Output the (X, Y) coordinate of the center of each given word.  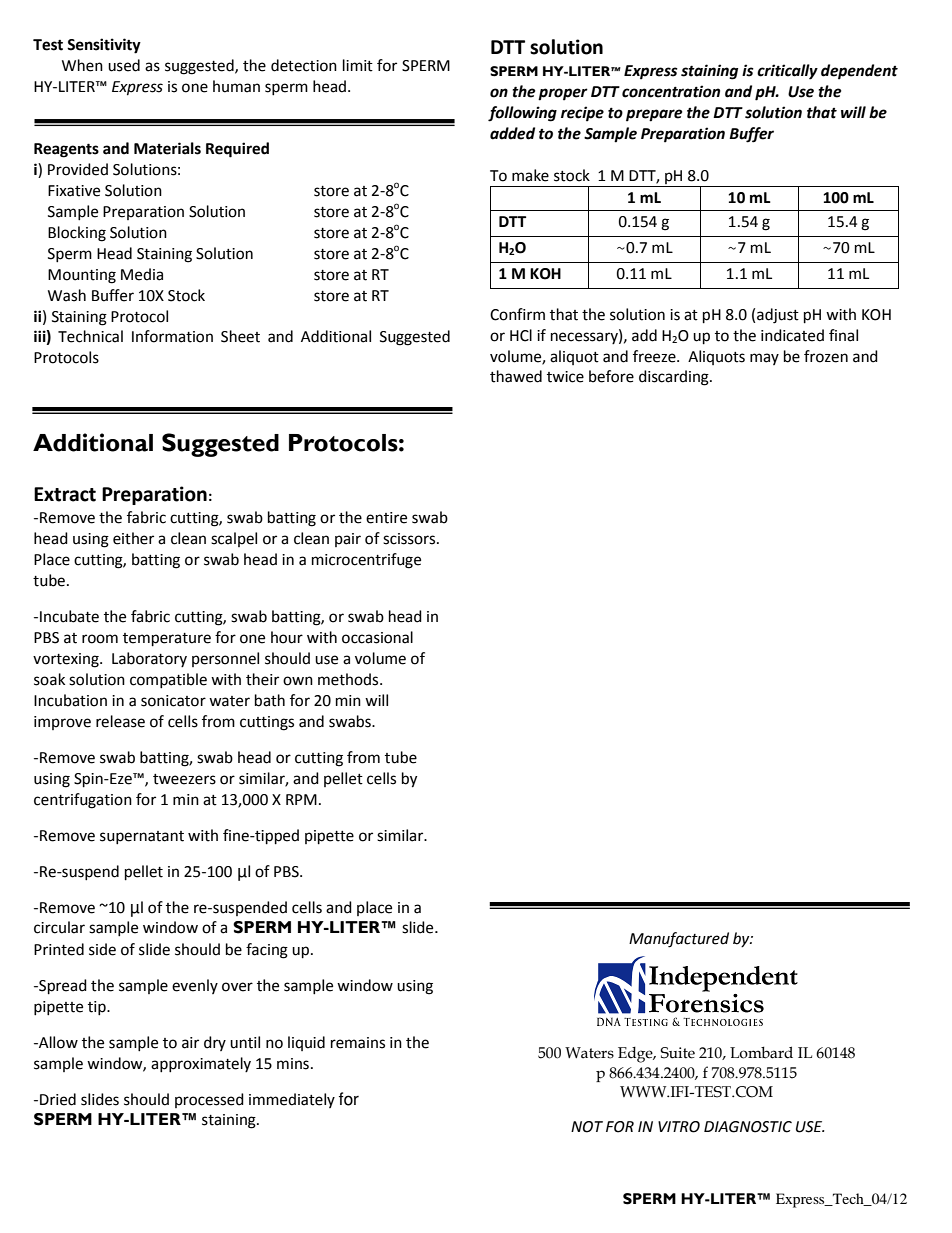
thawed (516, 376)
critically (787, 72)
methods (349, 679)
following (522, 114)
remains (358, 1043)
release (120, 721)
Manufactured (679, 940)
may (764, 359)
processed (209, 1100)
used (124, 65)
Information (172, 336)
